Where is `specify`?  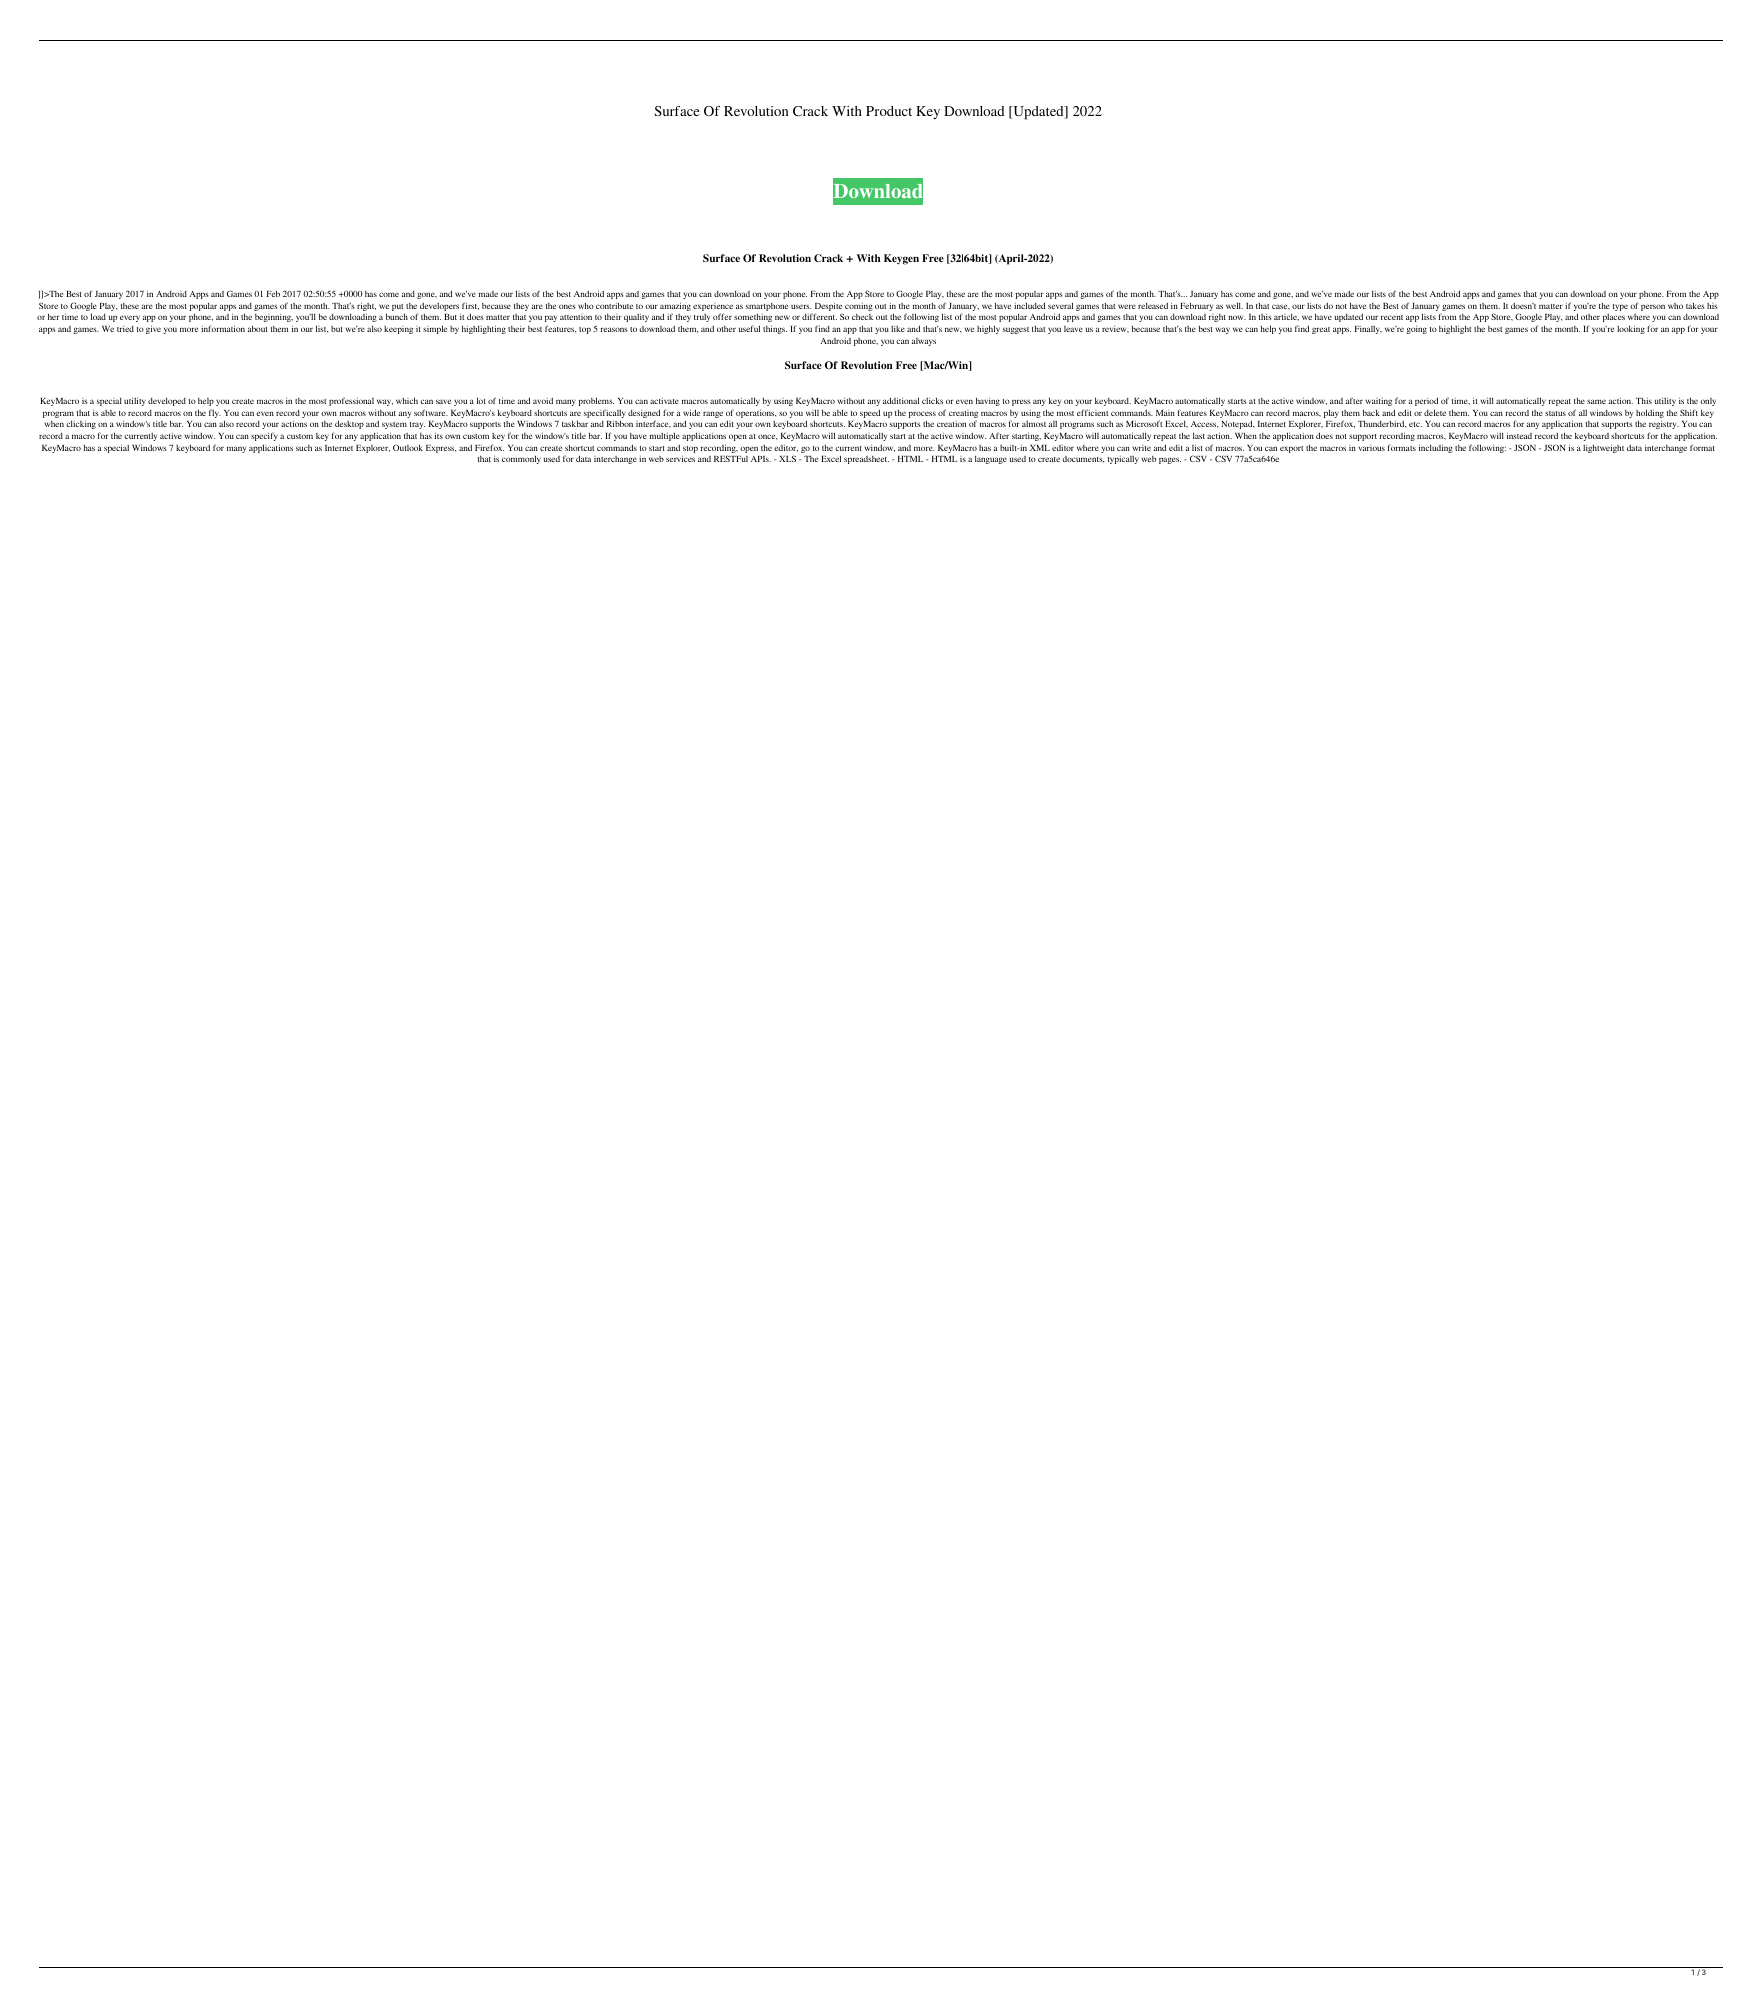
specify is located at coordinates (264, 436).
